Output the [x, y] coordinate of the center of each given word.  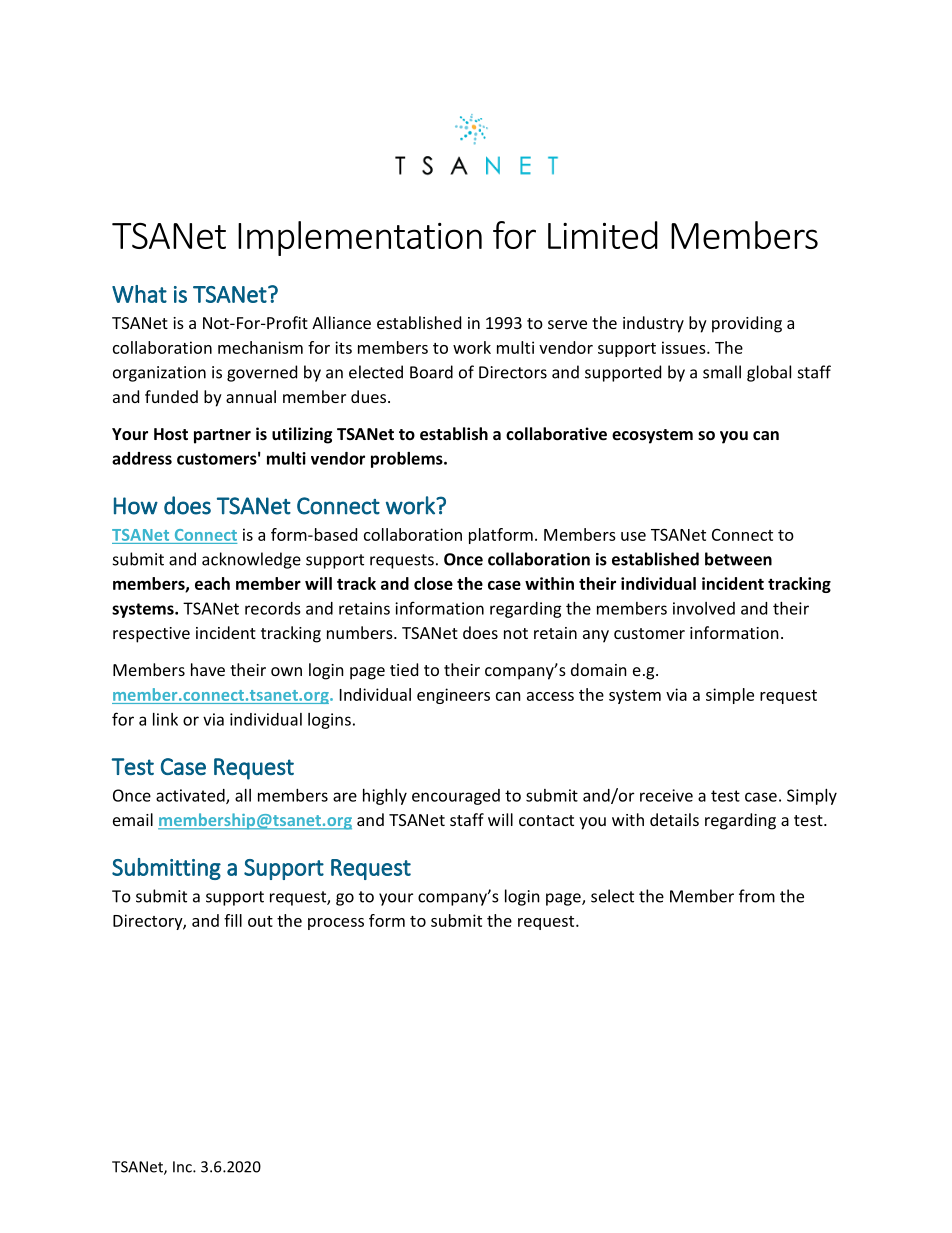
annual [251, 396]
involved [704, 608]
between [738, 559]
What [139, 294]
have [208, 669]
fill [233, 920]
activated [191, 796]
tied [404, 669]
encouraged [456, 797]
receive [666, 795]
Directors [513, 372]
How [136, 506]
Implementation [360, 238]
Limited [603, 235]
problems [408, 460]
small [722, 372]
